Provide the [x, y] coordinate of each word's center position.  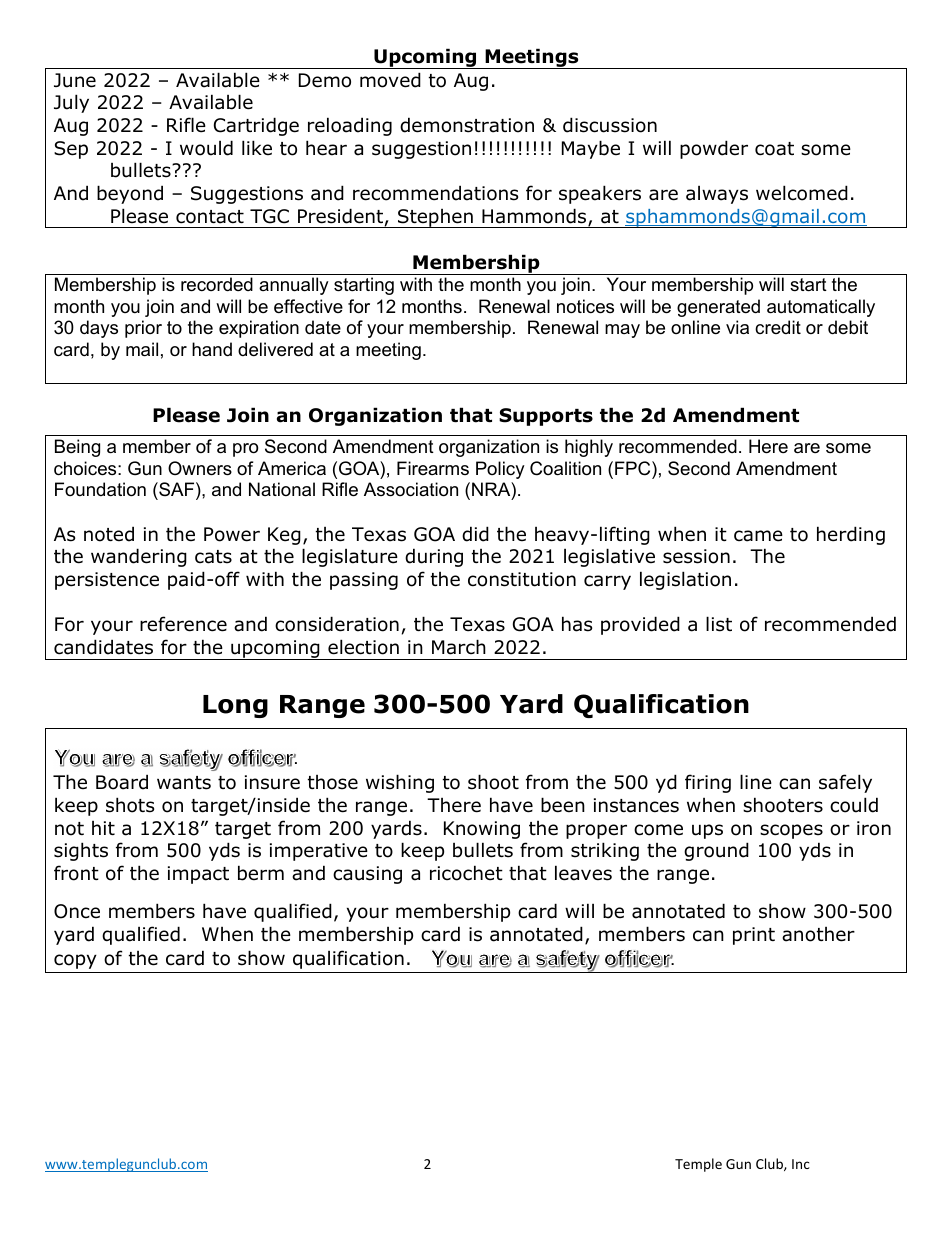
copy [75, 961]
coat [774, 149]
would [206, 148]
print [754, 936]
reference [183, 624]
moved [390, 80]
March [459, 647]
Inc [801, 1164]
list [719, 624]
